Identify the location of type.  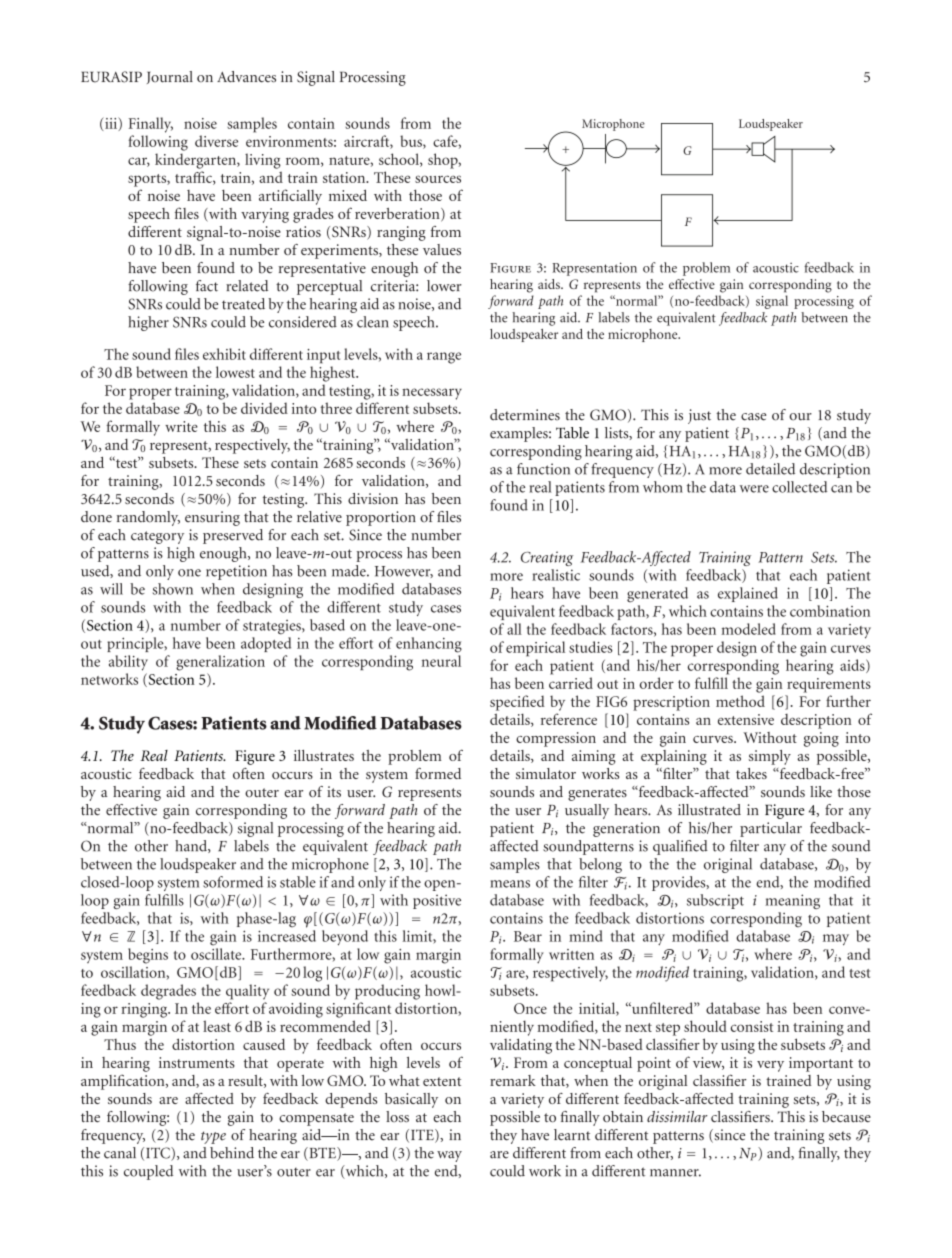
(213, 1137).
